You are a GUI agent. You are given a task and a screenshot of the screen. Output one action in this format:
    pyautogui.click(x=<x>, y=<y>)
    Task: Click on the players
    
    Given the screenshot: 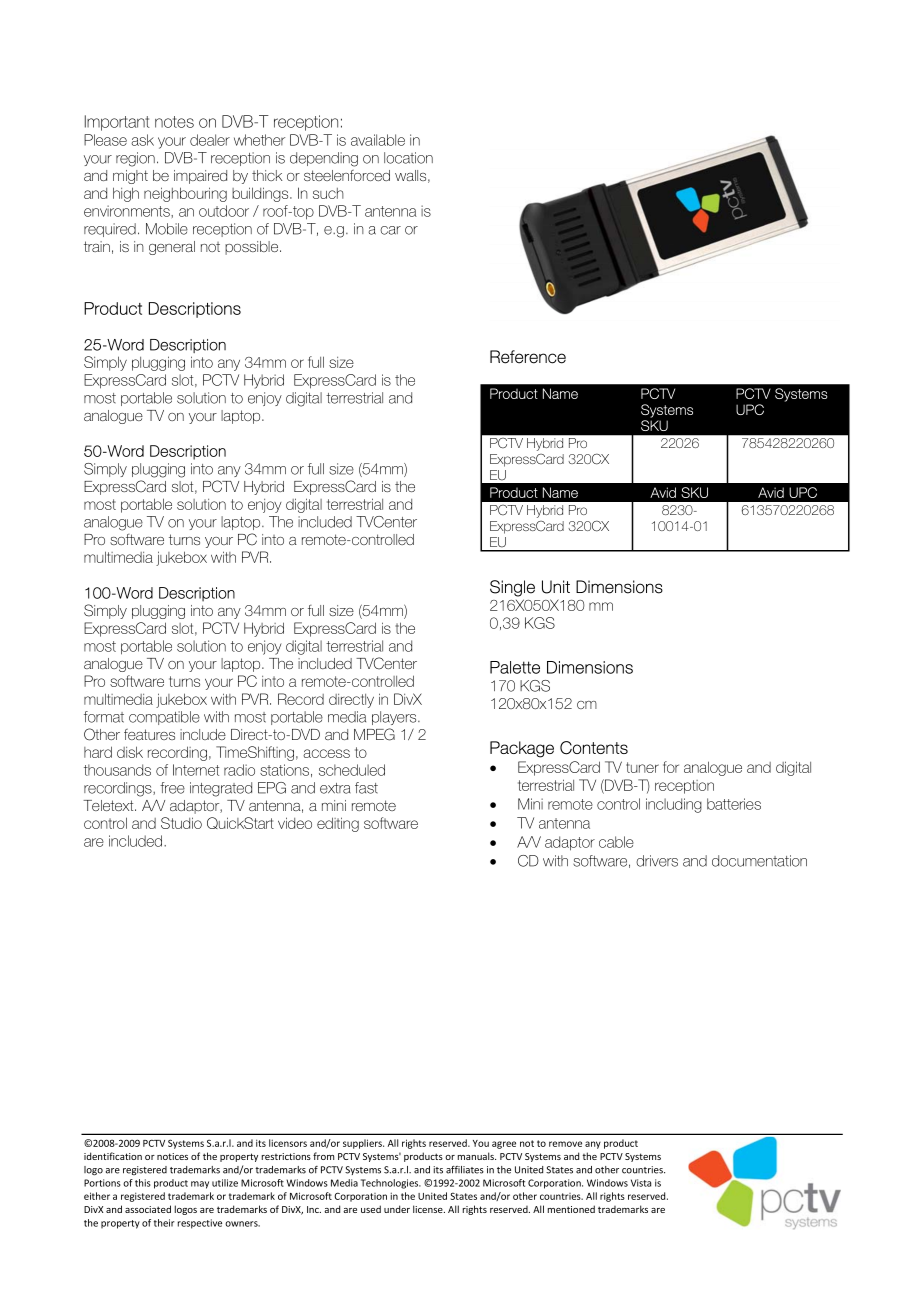 What is the action you would take?
    pyautogui.click(x=395, y=718)
